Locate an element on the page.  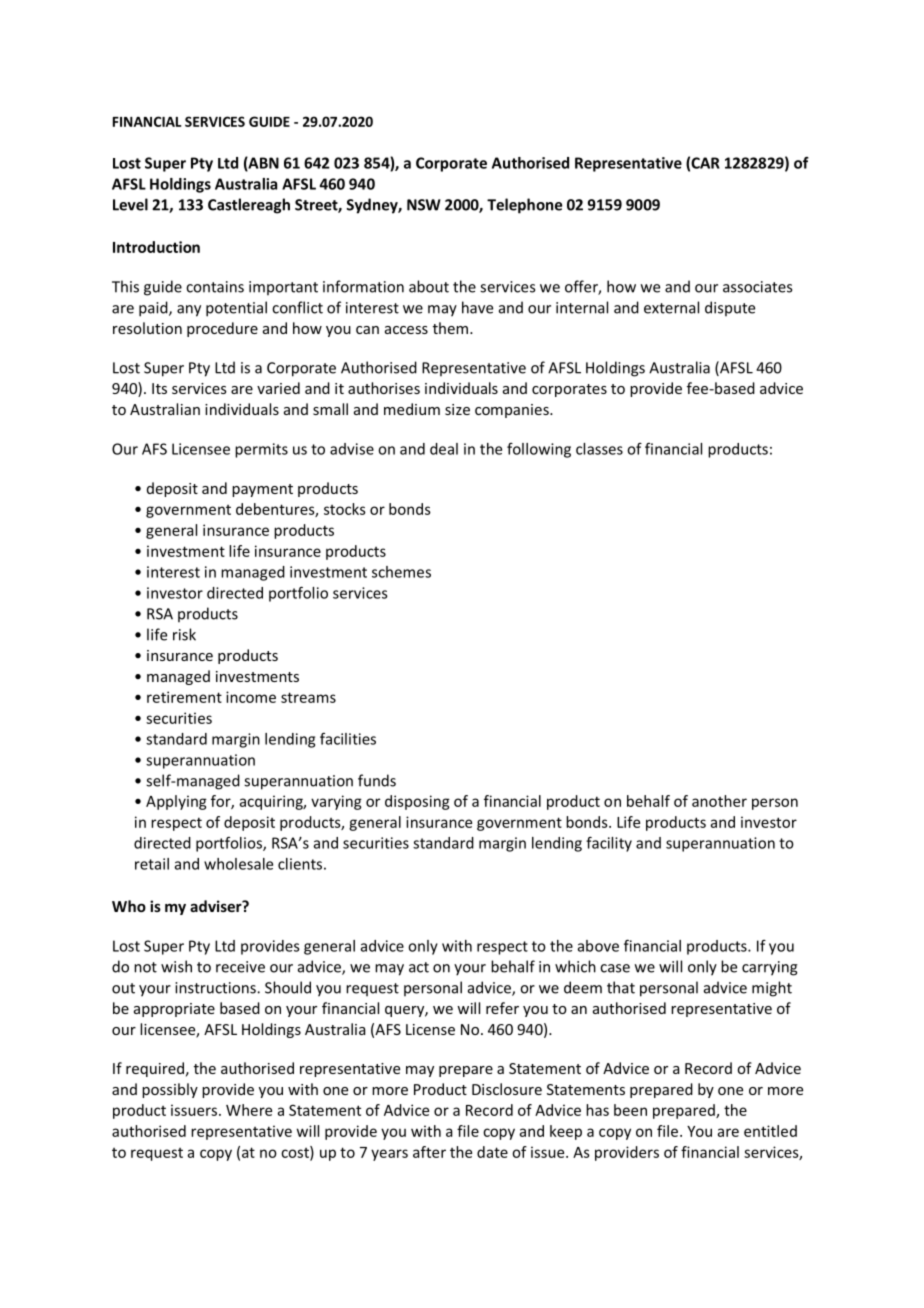
Where is located at coordinates (249, 1110).
